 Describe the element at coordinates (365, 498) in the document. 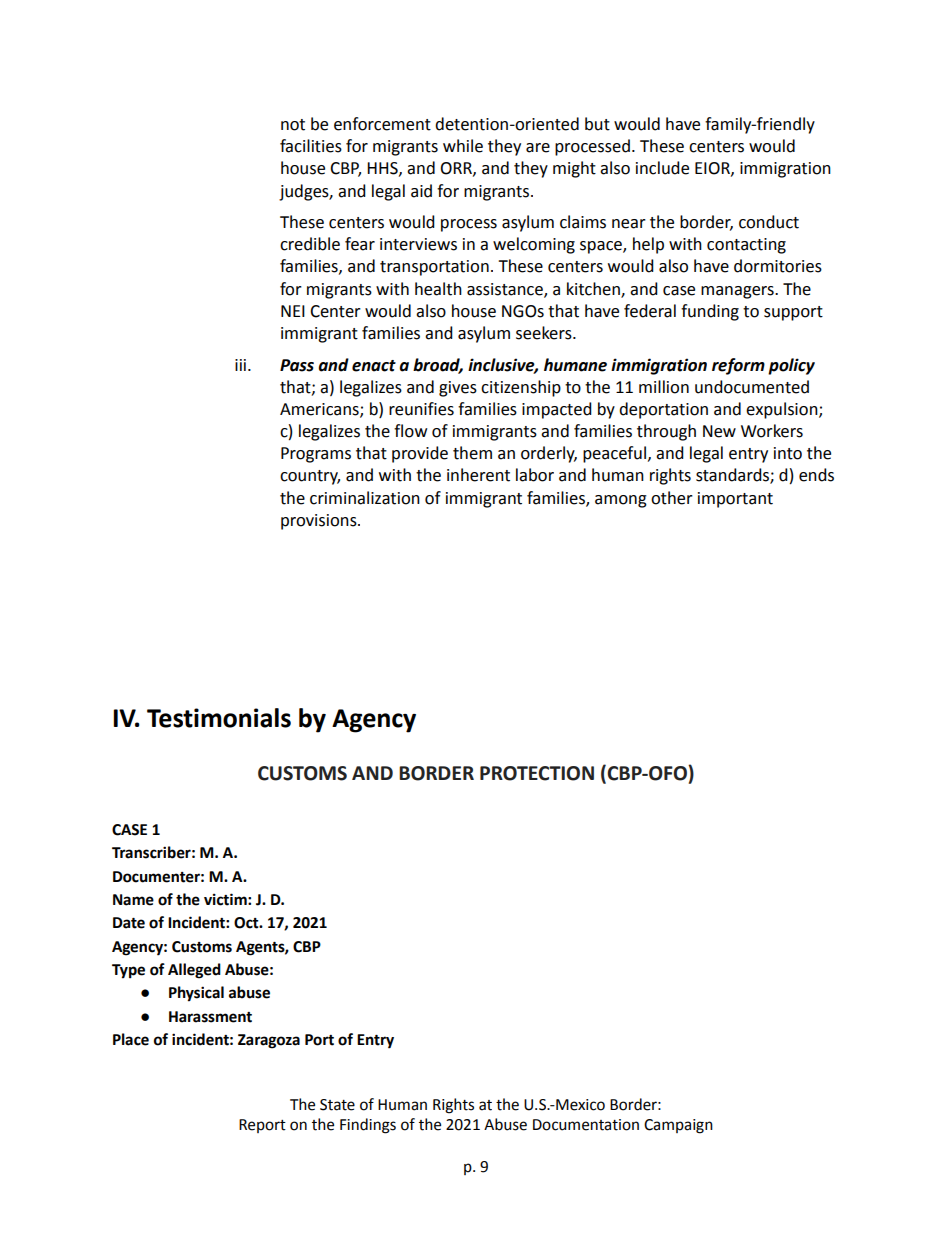

I see `criminalization` at that location.
